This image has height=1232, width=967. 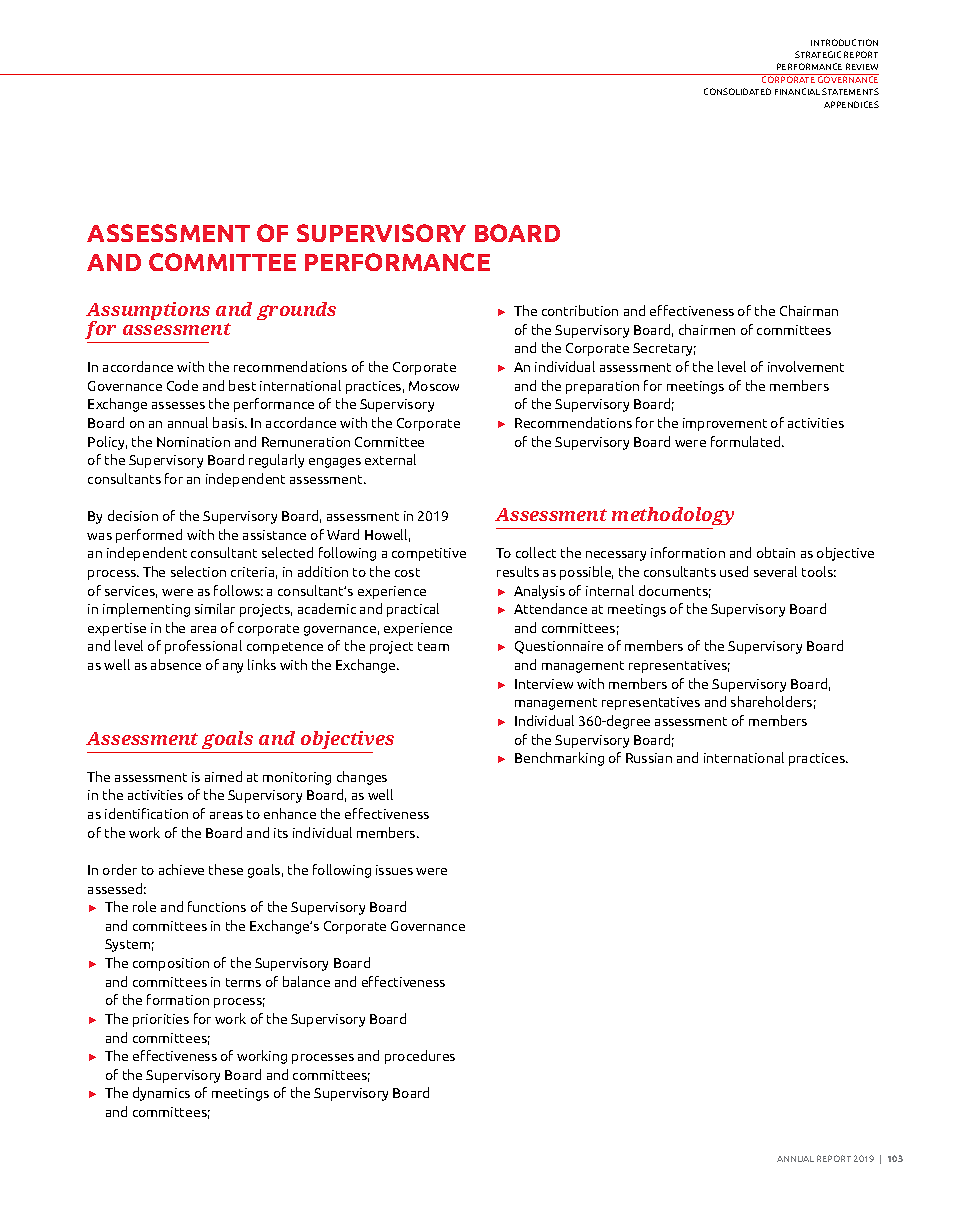 What do you see at coordinates (223, 776) in the image?
I see `aimed` at bounding box center [223, 776].
